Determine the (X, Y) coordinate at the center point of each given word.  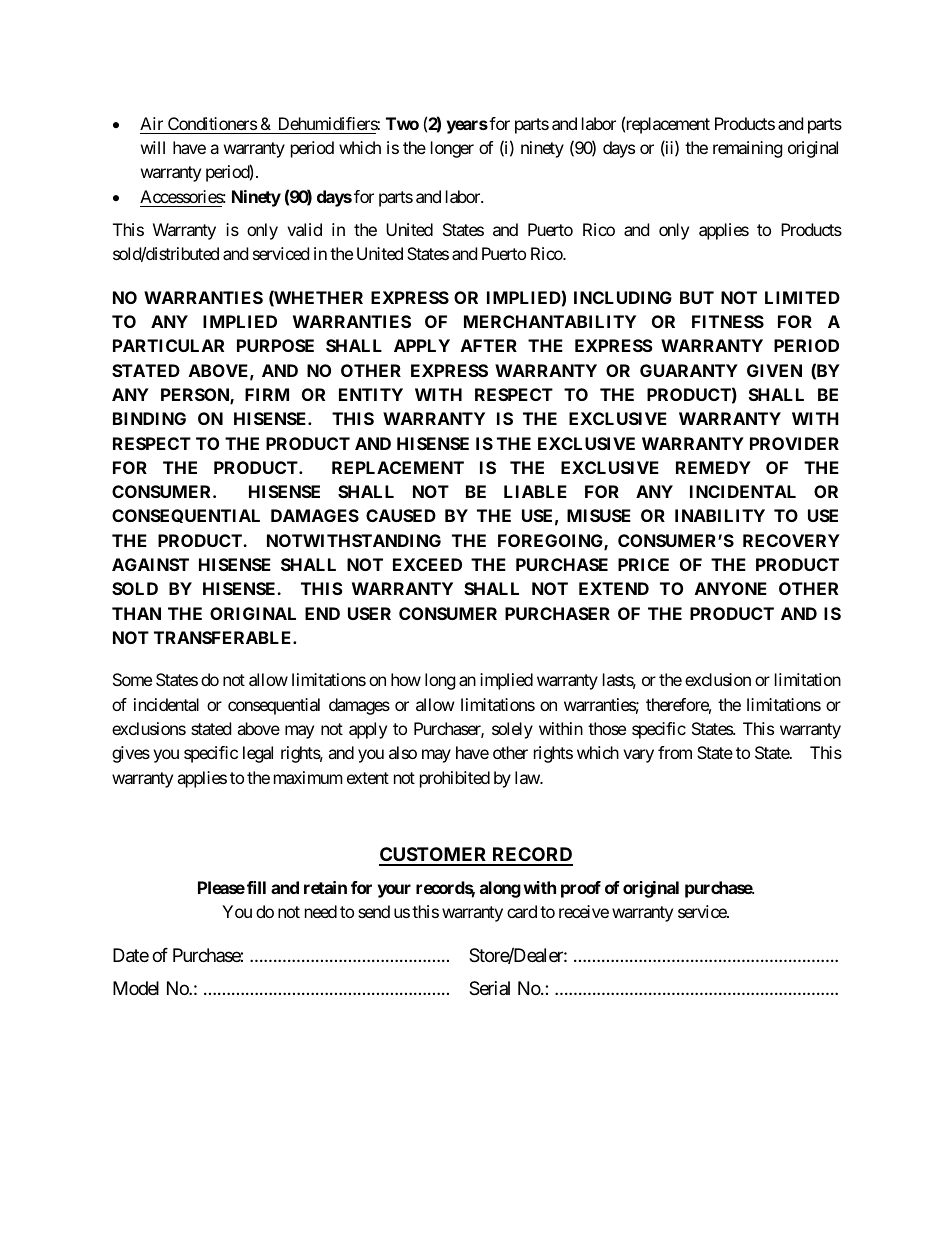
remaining (748, 149)
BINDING (149, 418)
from (675, 752)
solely (512, 730)
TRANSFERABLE (224, 637)
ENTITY (371, 394)
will (153, 147)
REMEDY (713, 467)
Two (402, 123)
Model (136, 988)
